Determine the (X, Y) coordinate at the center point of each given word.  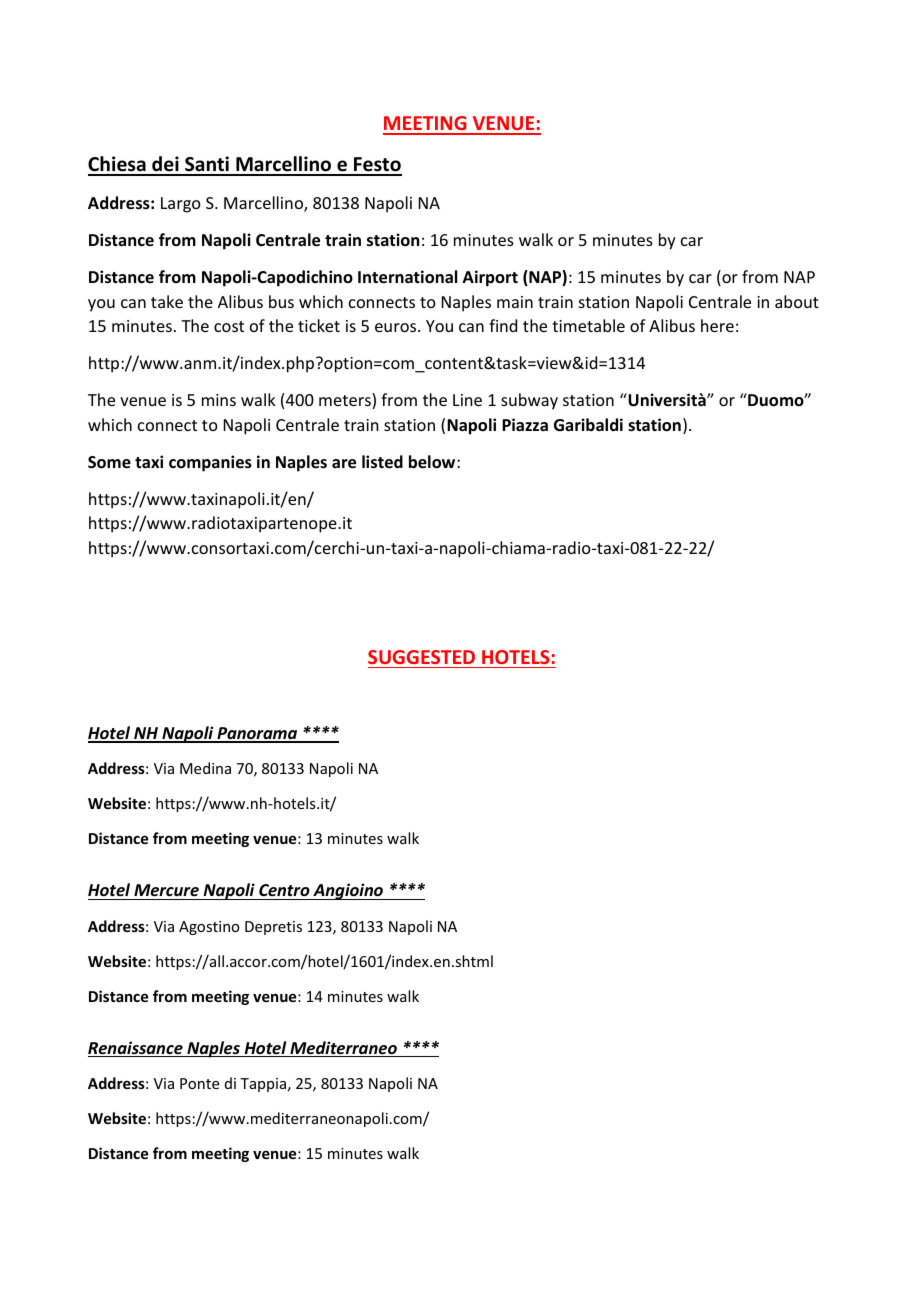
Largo (181, 205)
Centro (284, 890)
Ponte (199, 1083)
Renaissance (136, 1049)
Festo (377, 166)
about (797, 301)
